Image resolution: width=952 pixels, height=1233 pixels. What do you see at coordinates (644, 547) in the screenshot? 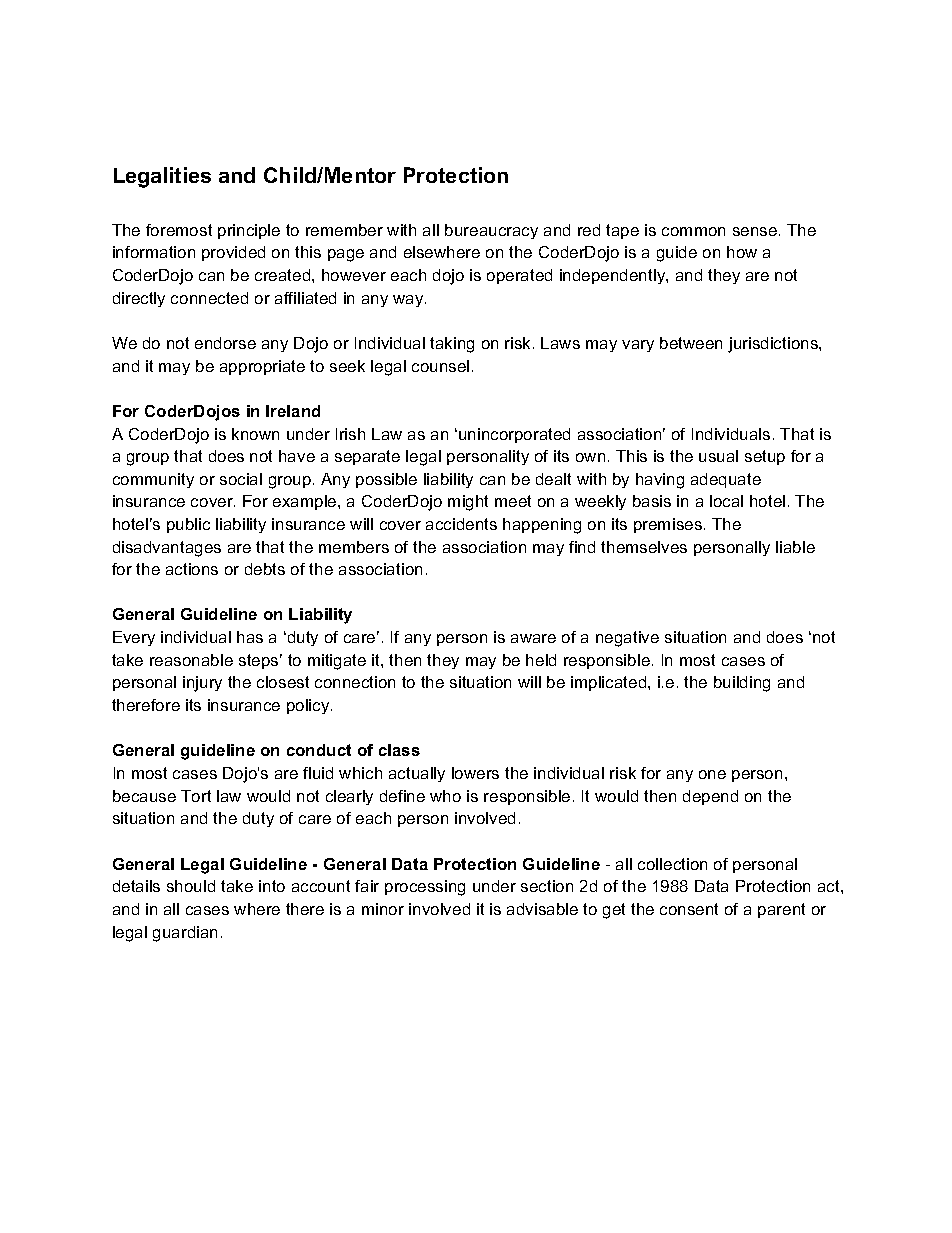
I see `themselves` at bounding box center [644, 547].
